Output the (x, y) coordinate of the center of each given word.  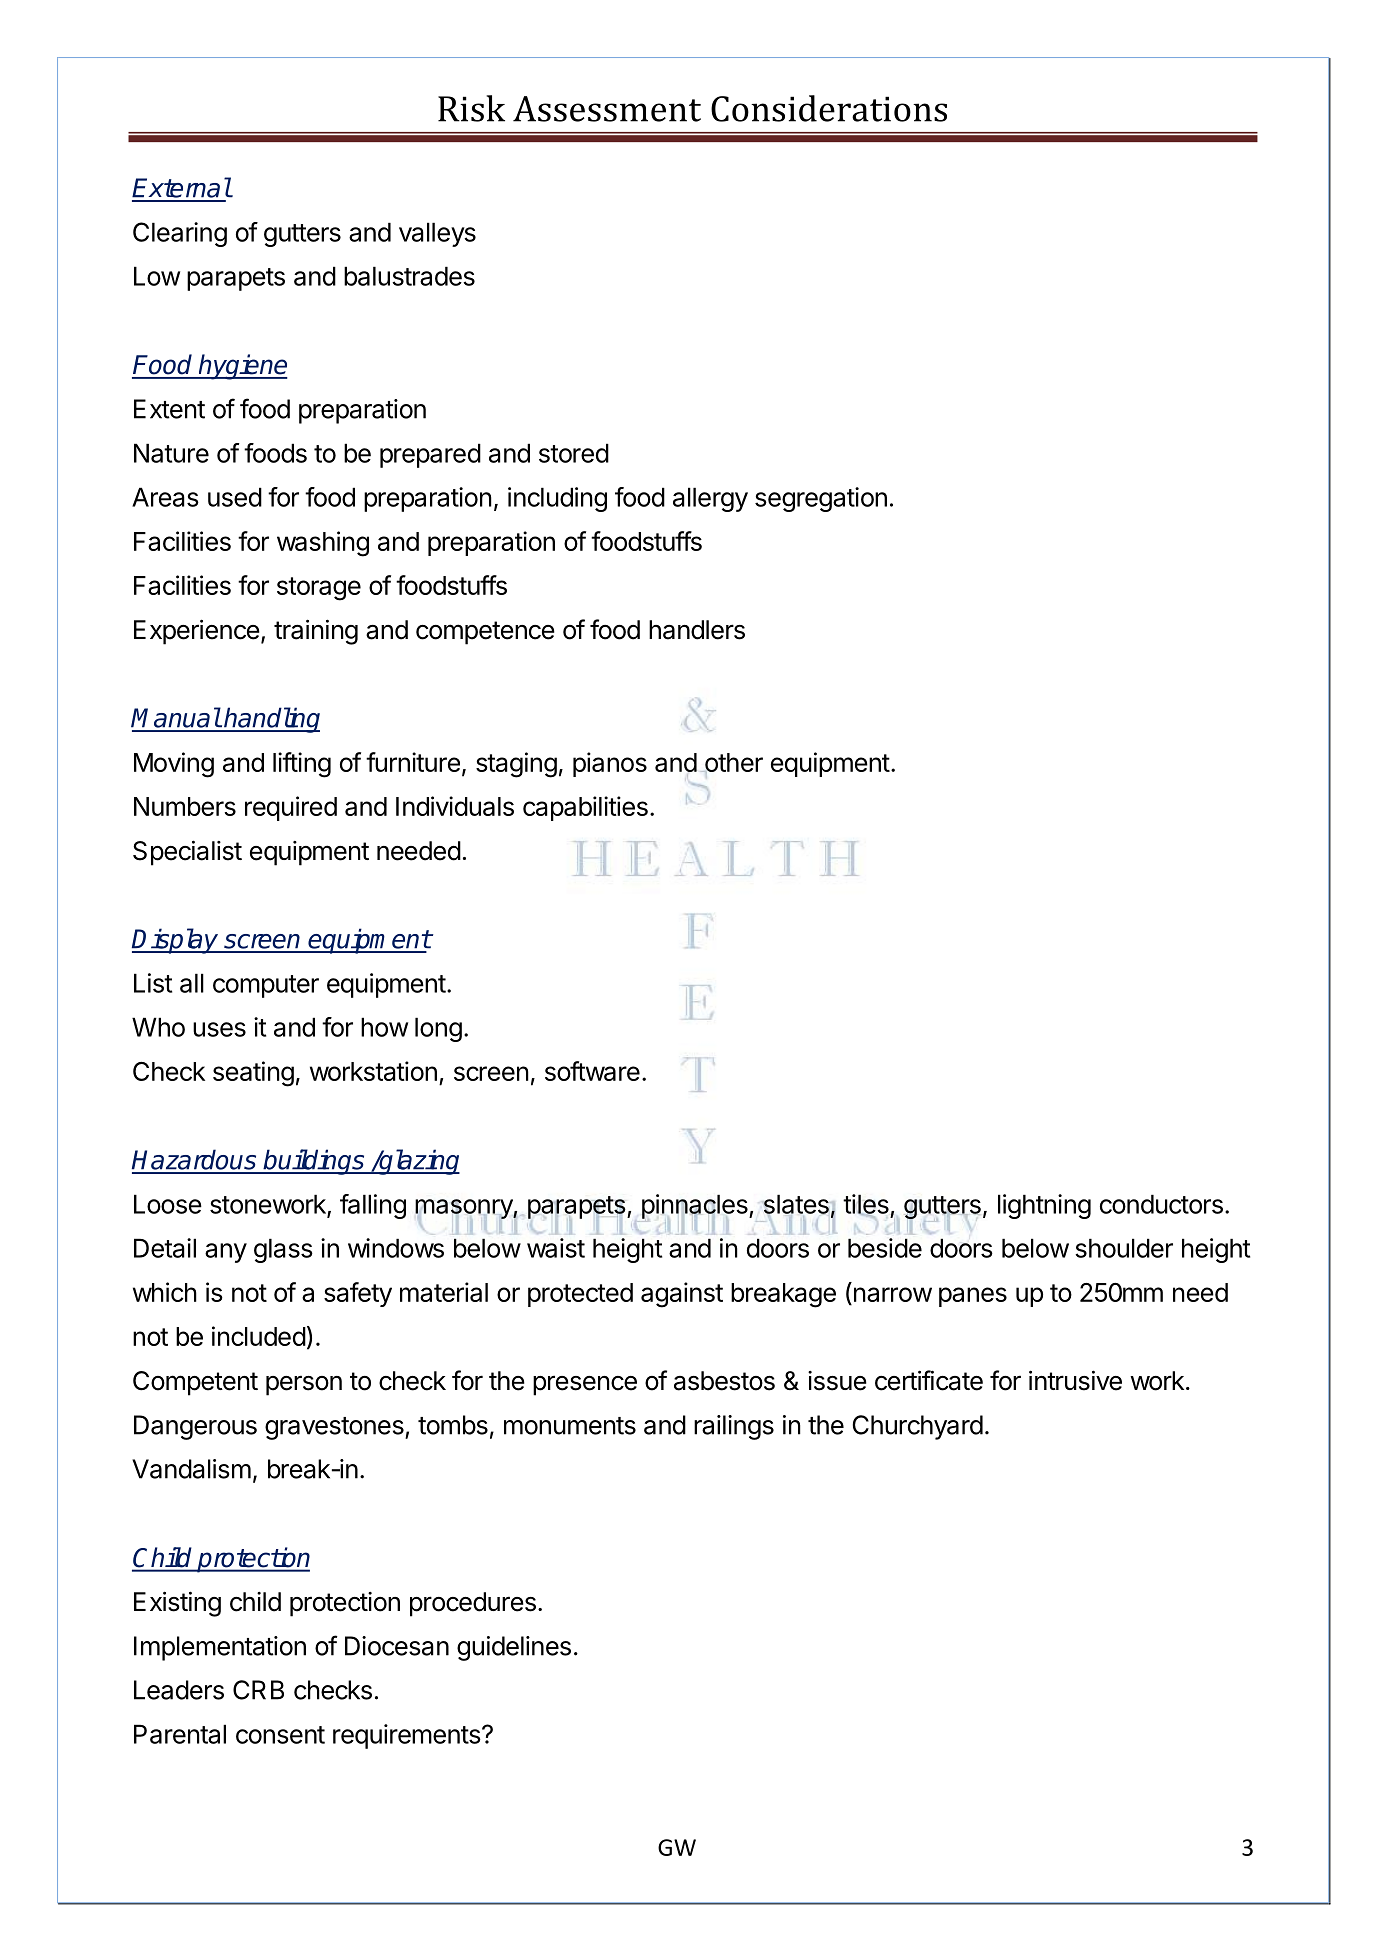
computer (266, 986)
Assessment (607, 109)
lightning (1044, 1206)
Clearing (180, 234)
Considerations (829, 108)
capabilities (585, 808)
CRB (258, 1690)
